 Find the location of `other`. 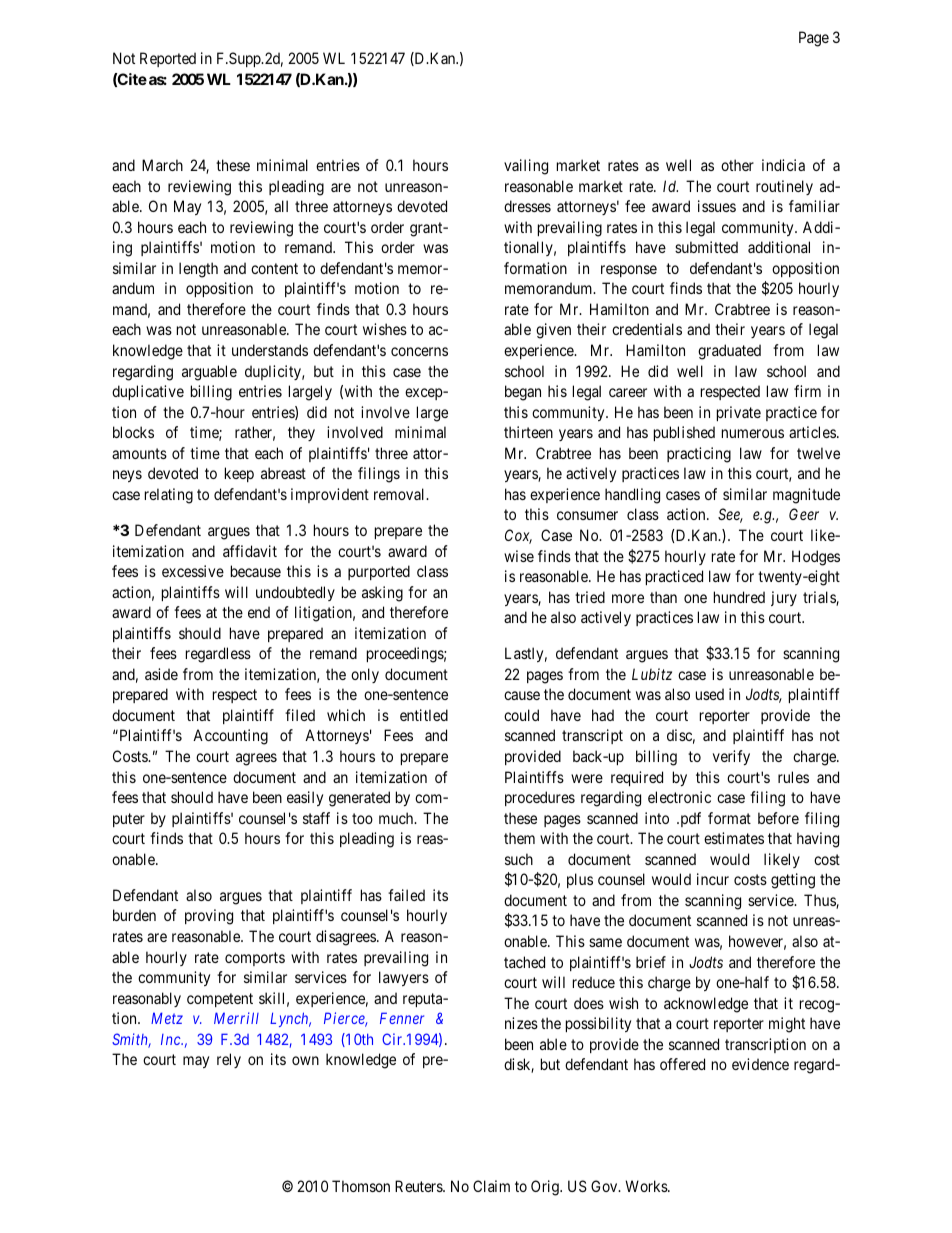

other is located at coordinates (737, 165).
